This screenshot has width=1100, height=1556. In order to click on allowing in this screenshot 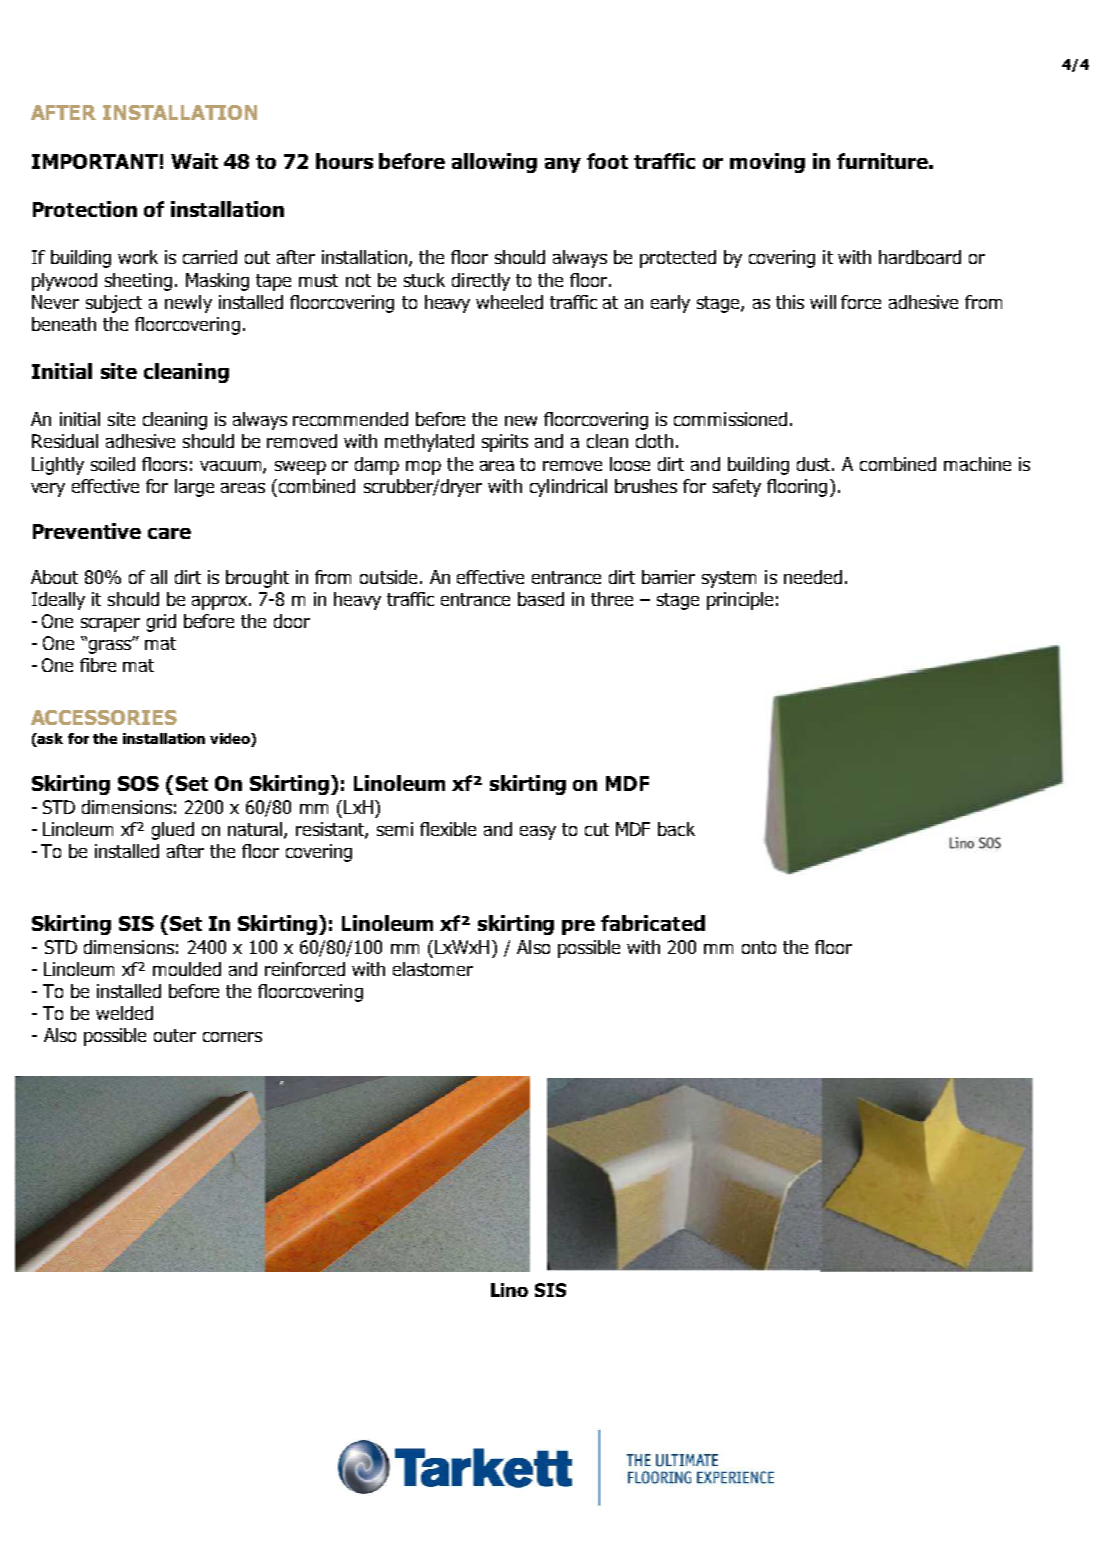, I will do `click(494, 163)`.
